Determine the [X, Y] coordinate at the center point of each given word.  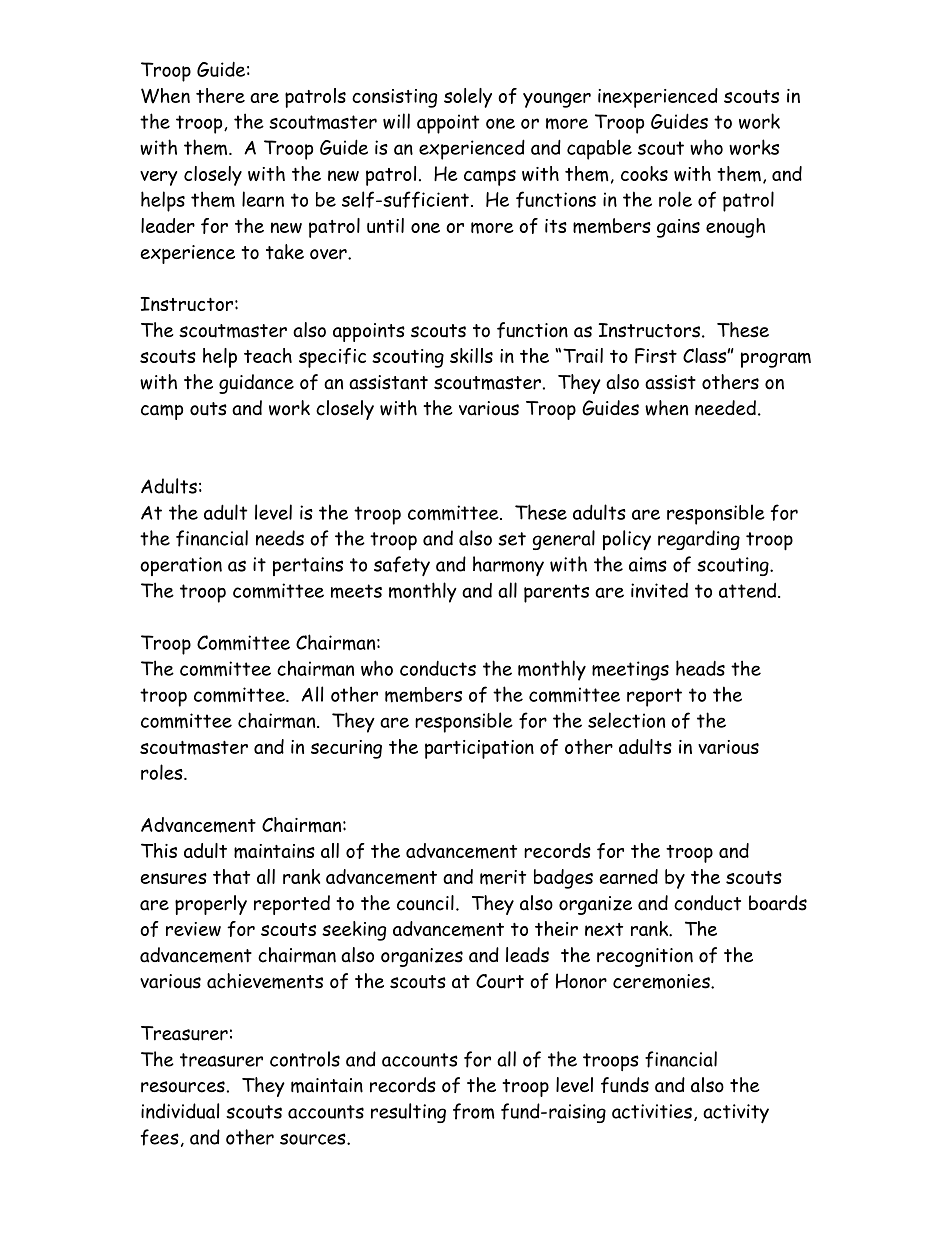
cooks [644, 173]
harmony [508, 566]
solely [468, 98]
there [220, 95]
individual [180, 1111]
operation [181, 566]
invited [659, 590]
